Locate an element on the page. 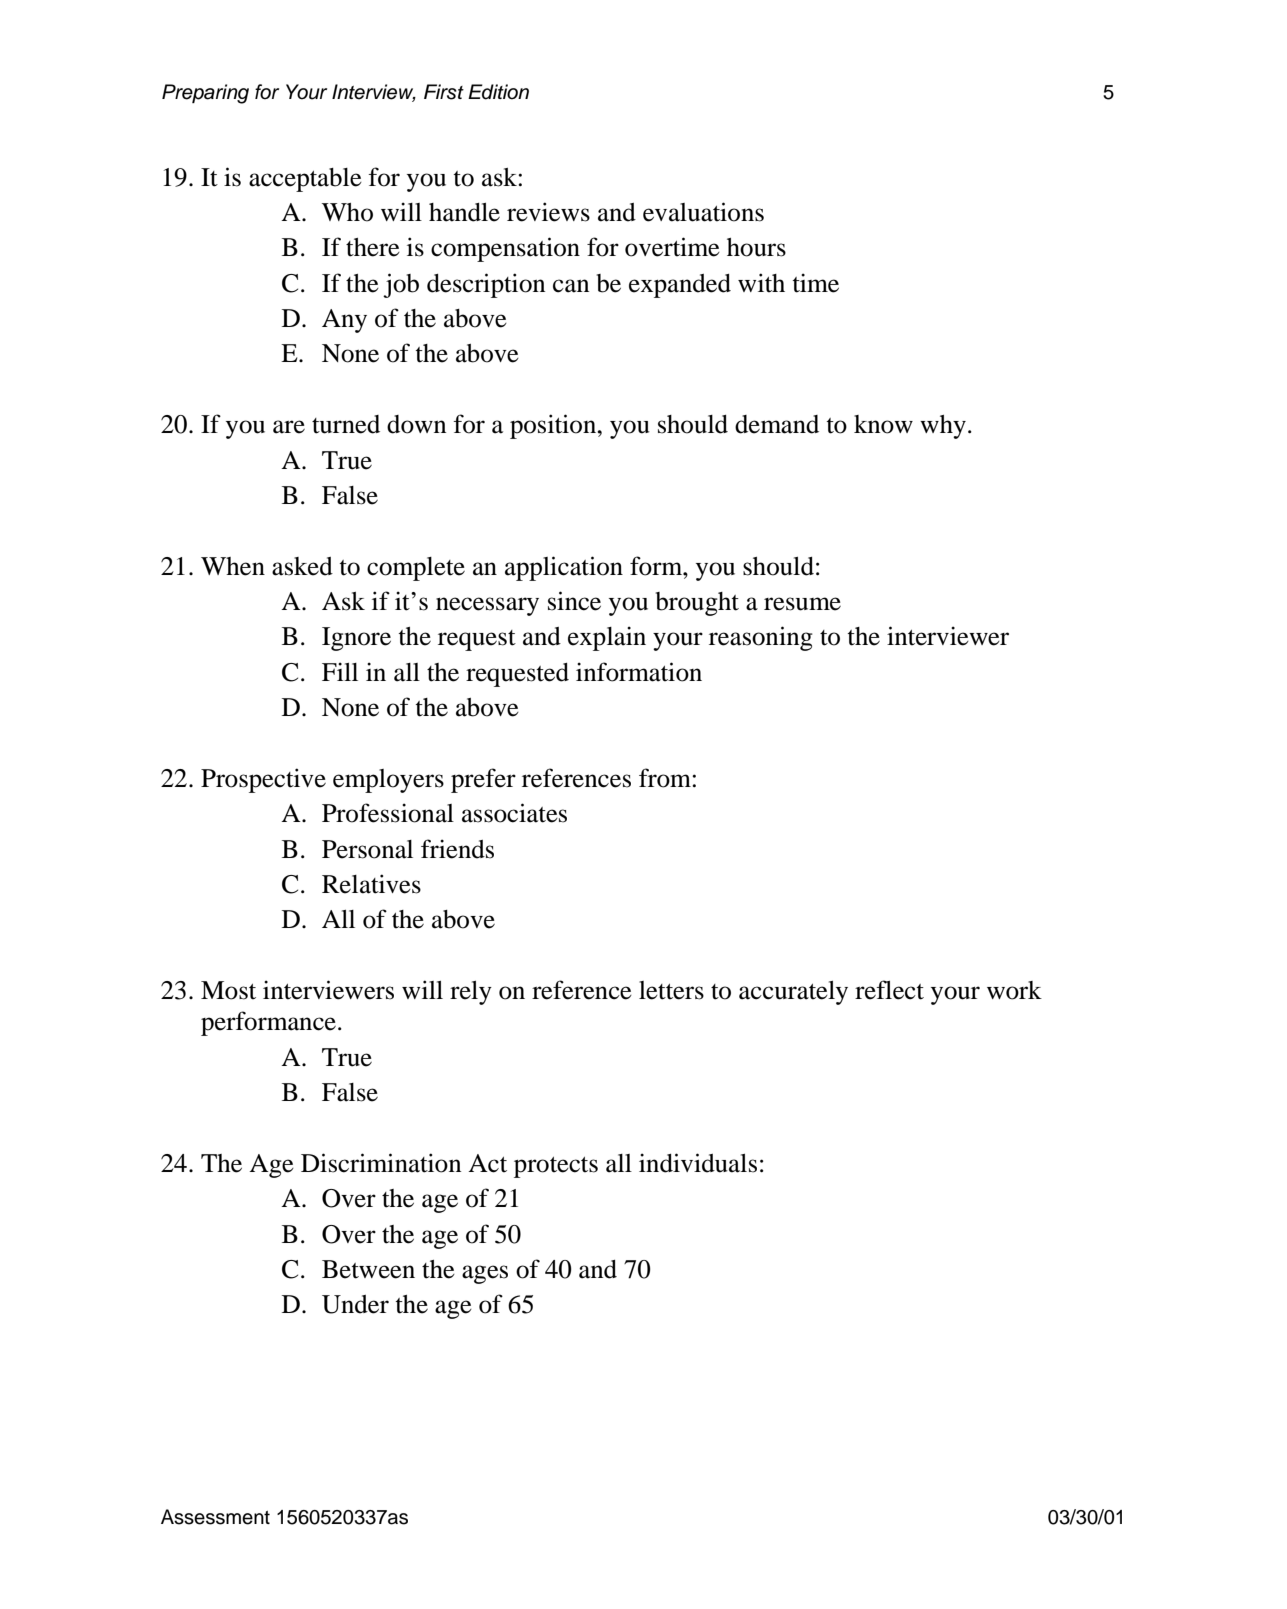 This page has height=1609, width=1287. are is located at coordinates (289, 427).
